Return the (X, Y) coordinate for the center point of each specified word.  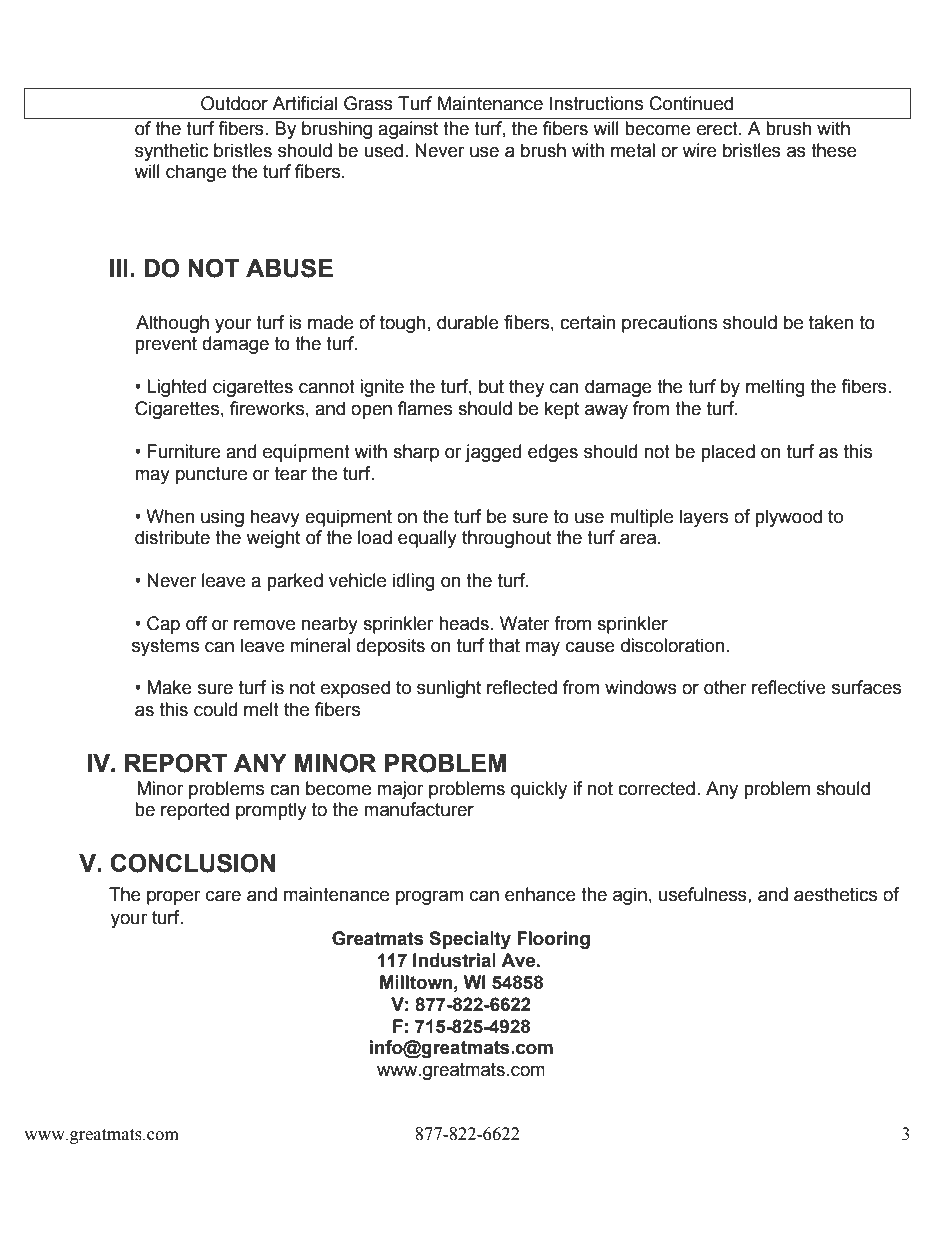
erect (718, 129)
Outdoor (234, 103)
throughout (506, 539)
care (223, 896)
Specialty (470, 940)
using (222, 518)
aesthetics (835, 894)
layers (704, 518)
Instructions (596, 103)
